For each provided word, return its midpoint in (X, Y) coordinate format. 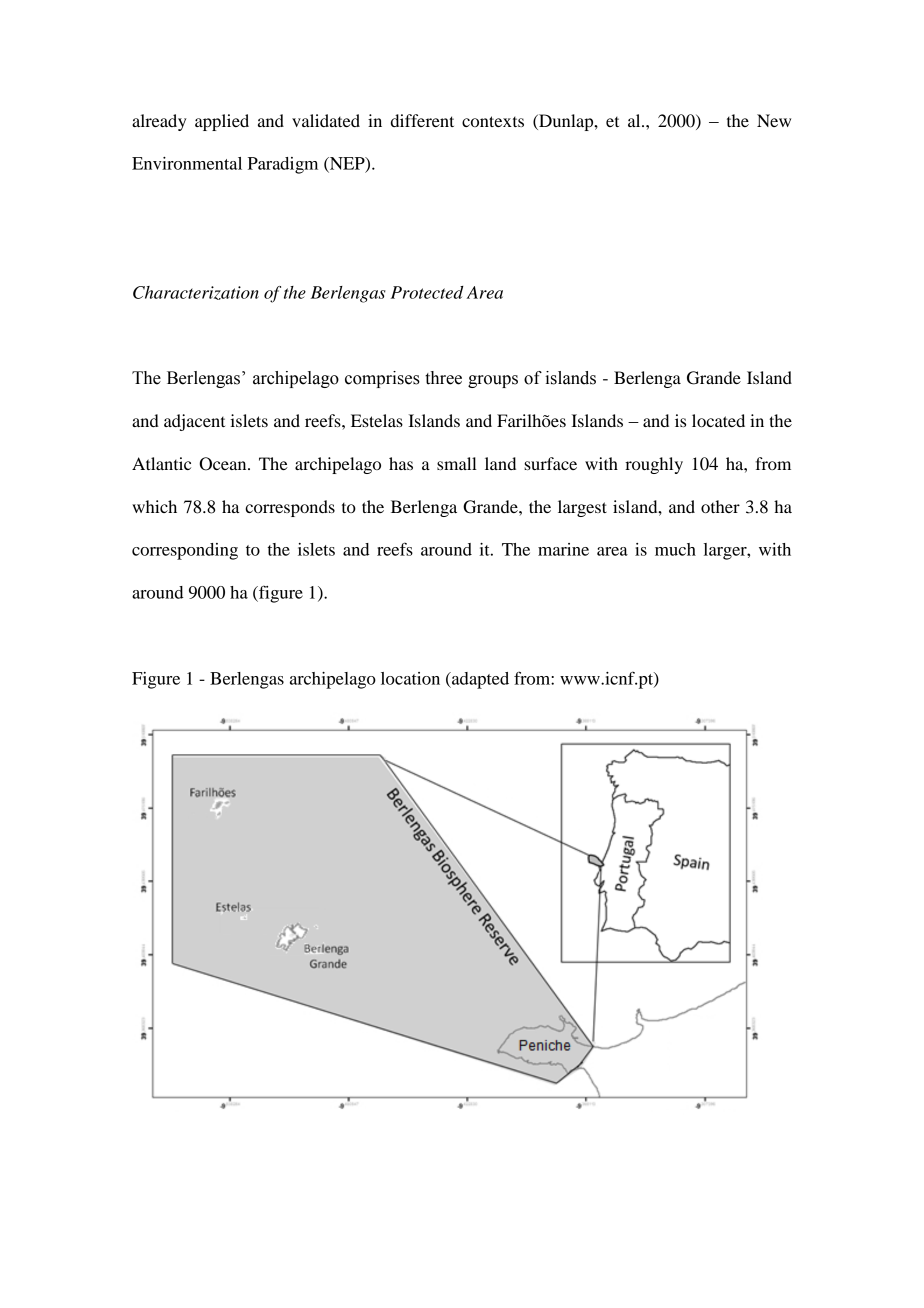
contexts (493, 121)
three (443, 378)
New (774, 120)
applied (222, 122)
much (675, 549)
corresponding (185, 551)
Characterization (196, 293)
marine (563, 549)
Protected (427, 292)
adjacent (194, 422)
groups (493, 381)
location (410, 678)
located (718, 420)
